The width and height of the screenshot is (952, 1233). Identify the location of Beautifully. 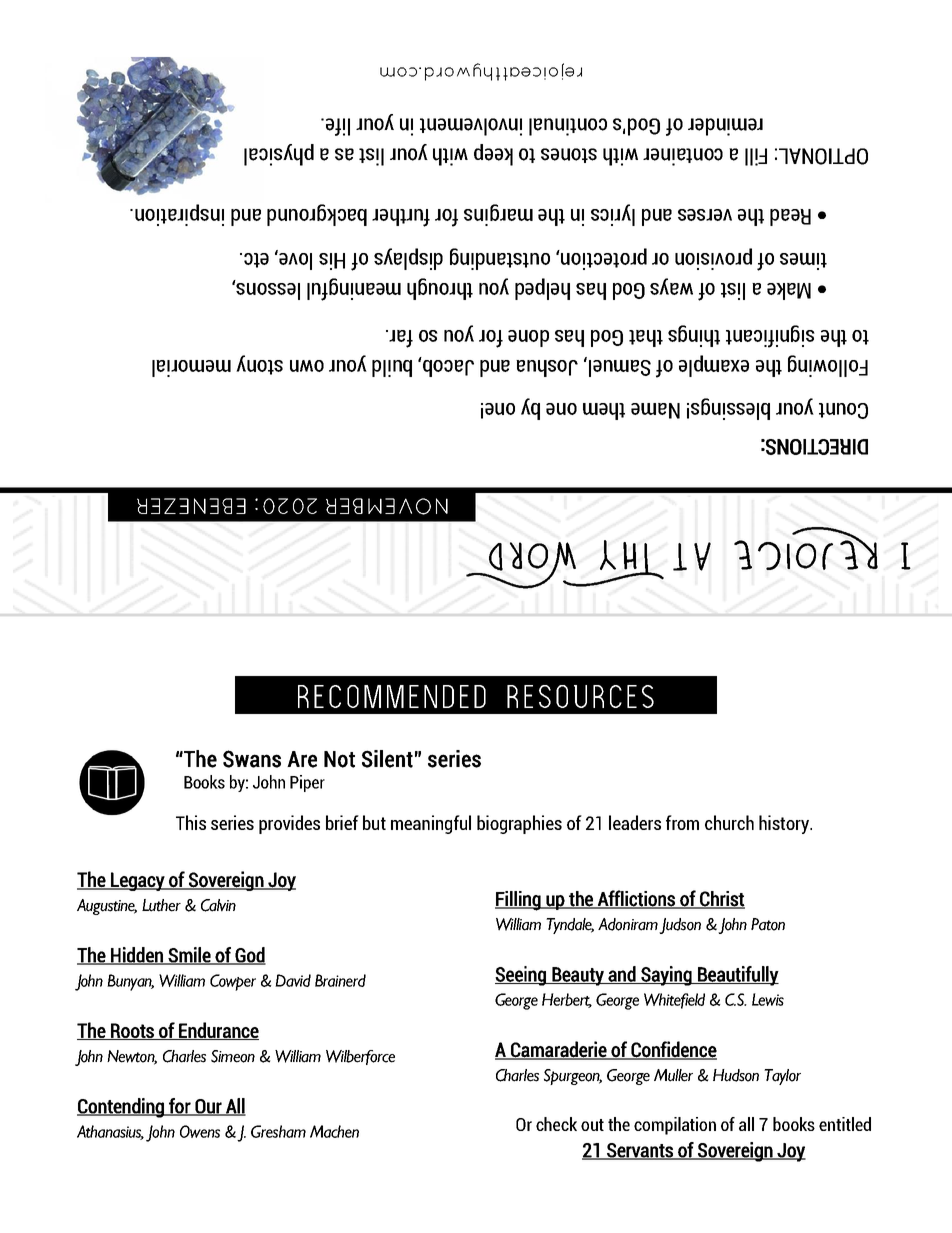
(737, 976).
